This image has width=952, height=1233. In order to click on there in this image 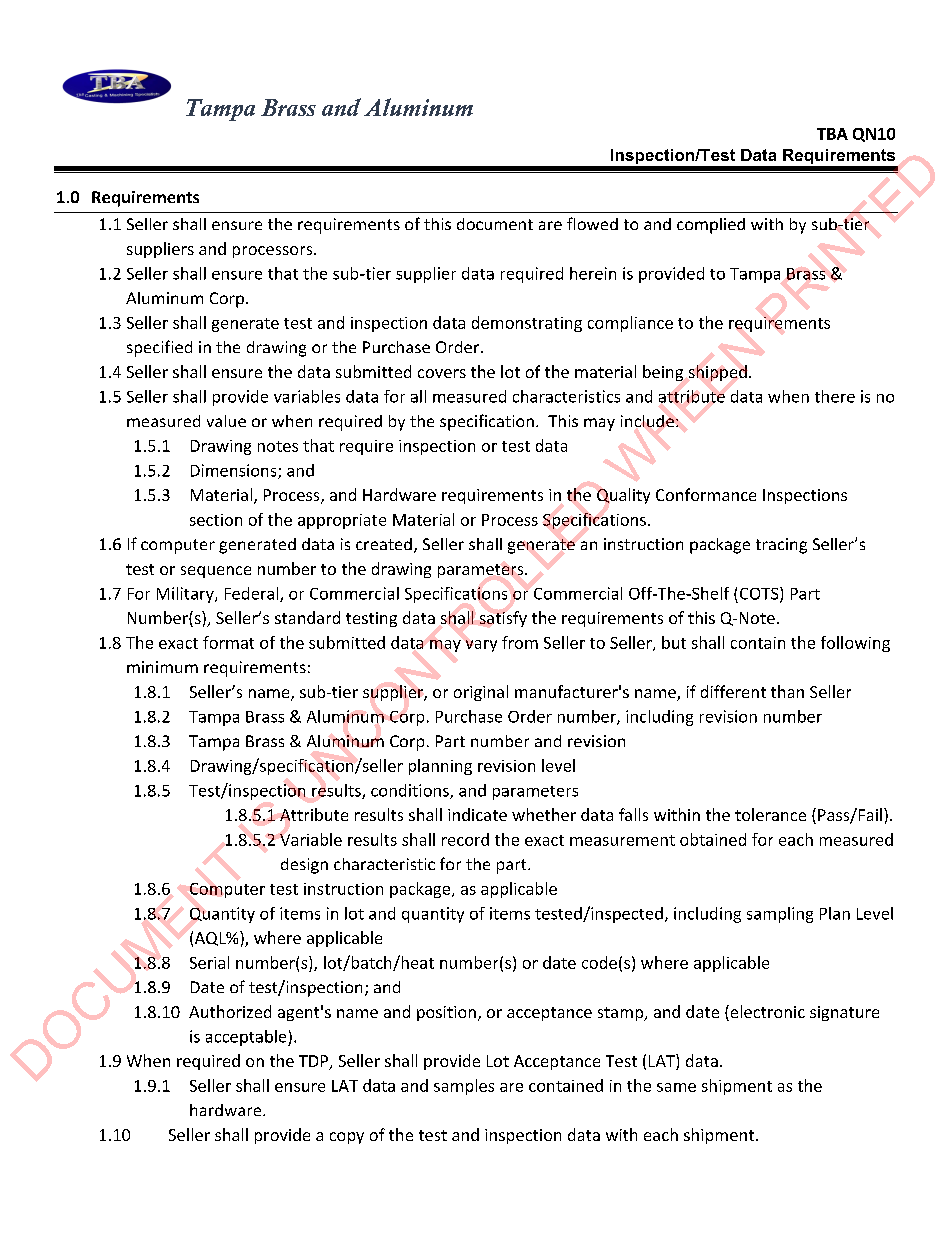, I will do `click(835, 396)`.
